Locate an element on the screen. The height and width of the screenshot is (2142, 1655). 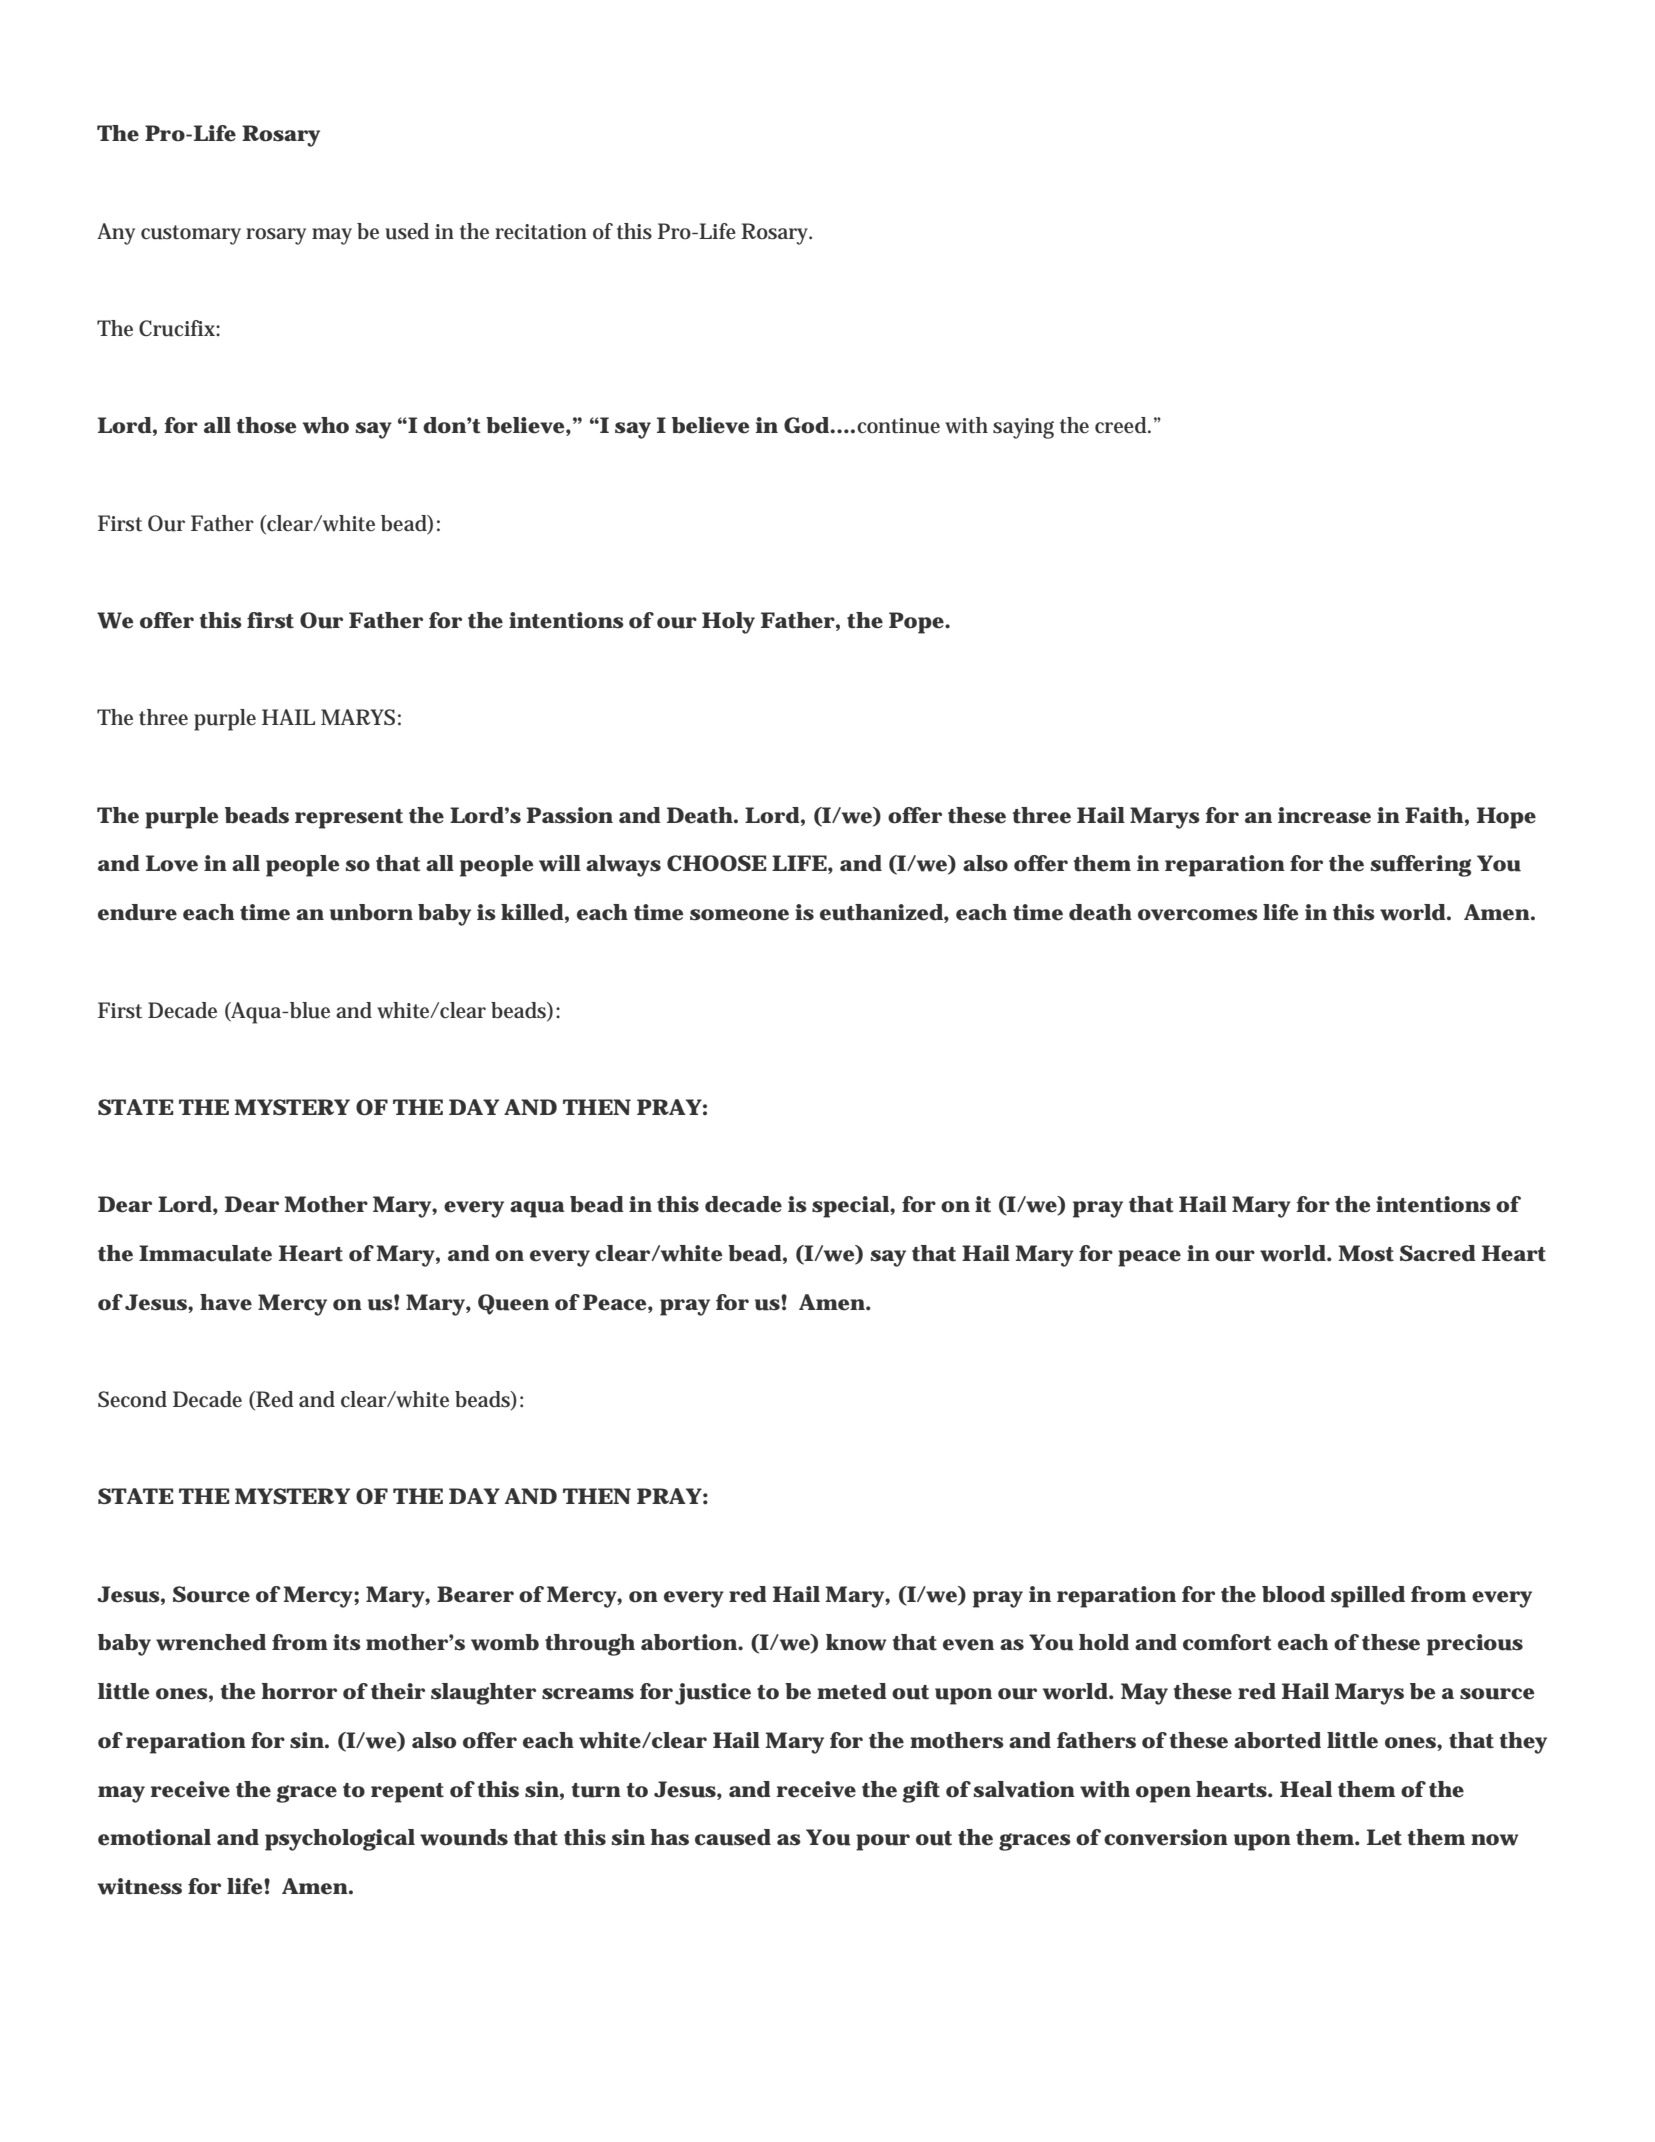
recitation is located at coordinates (541, 232).
